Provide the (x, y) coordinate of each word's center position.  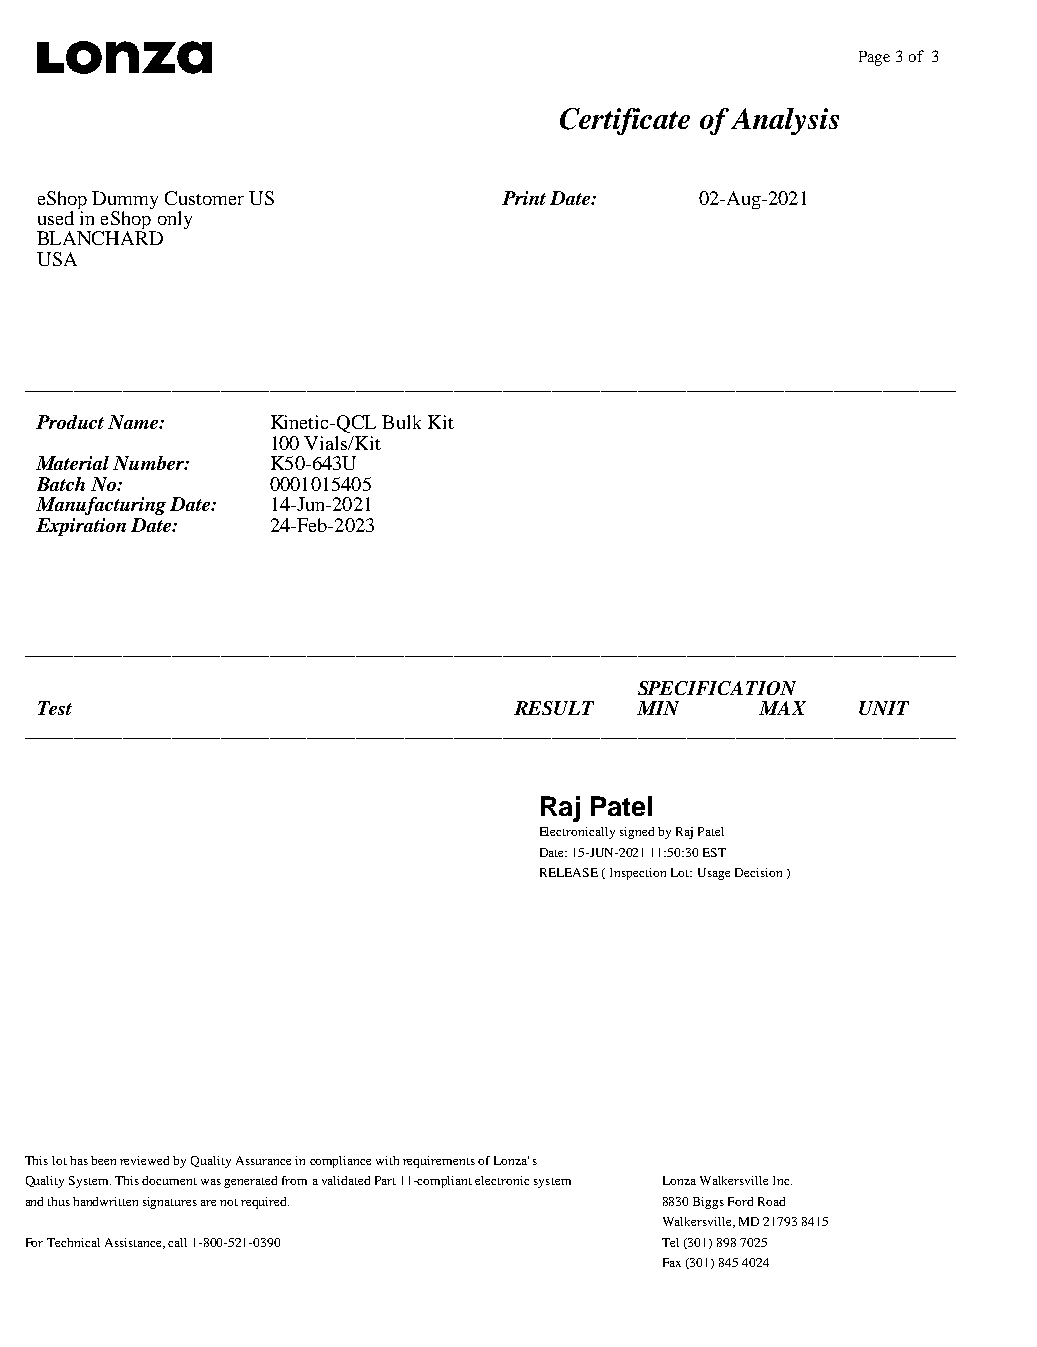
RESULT (554, 708)
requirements (439, 1162)
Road (771, 1201)
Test (55, 708)
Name (134, 422)
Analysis (785, 121)
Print (524, 198)
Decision (758, 872)
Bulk (401, 422)
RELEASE (569, 872)
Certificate (625, 121)
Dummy (125, 201)
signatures (170, 1203)
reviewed (144, 1160)
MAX (782, 708)
